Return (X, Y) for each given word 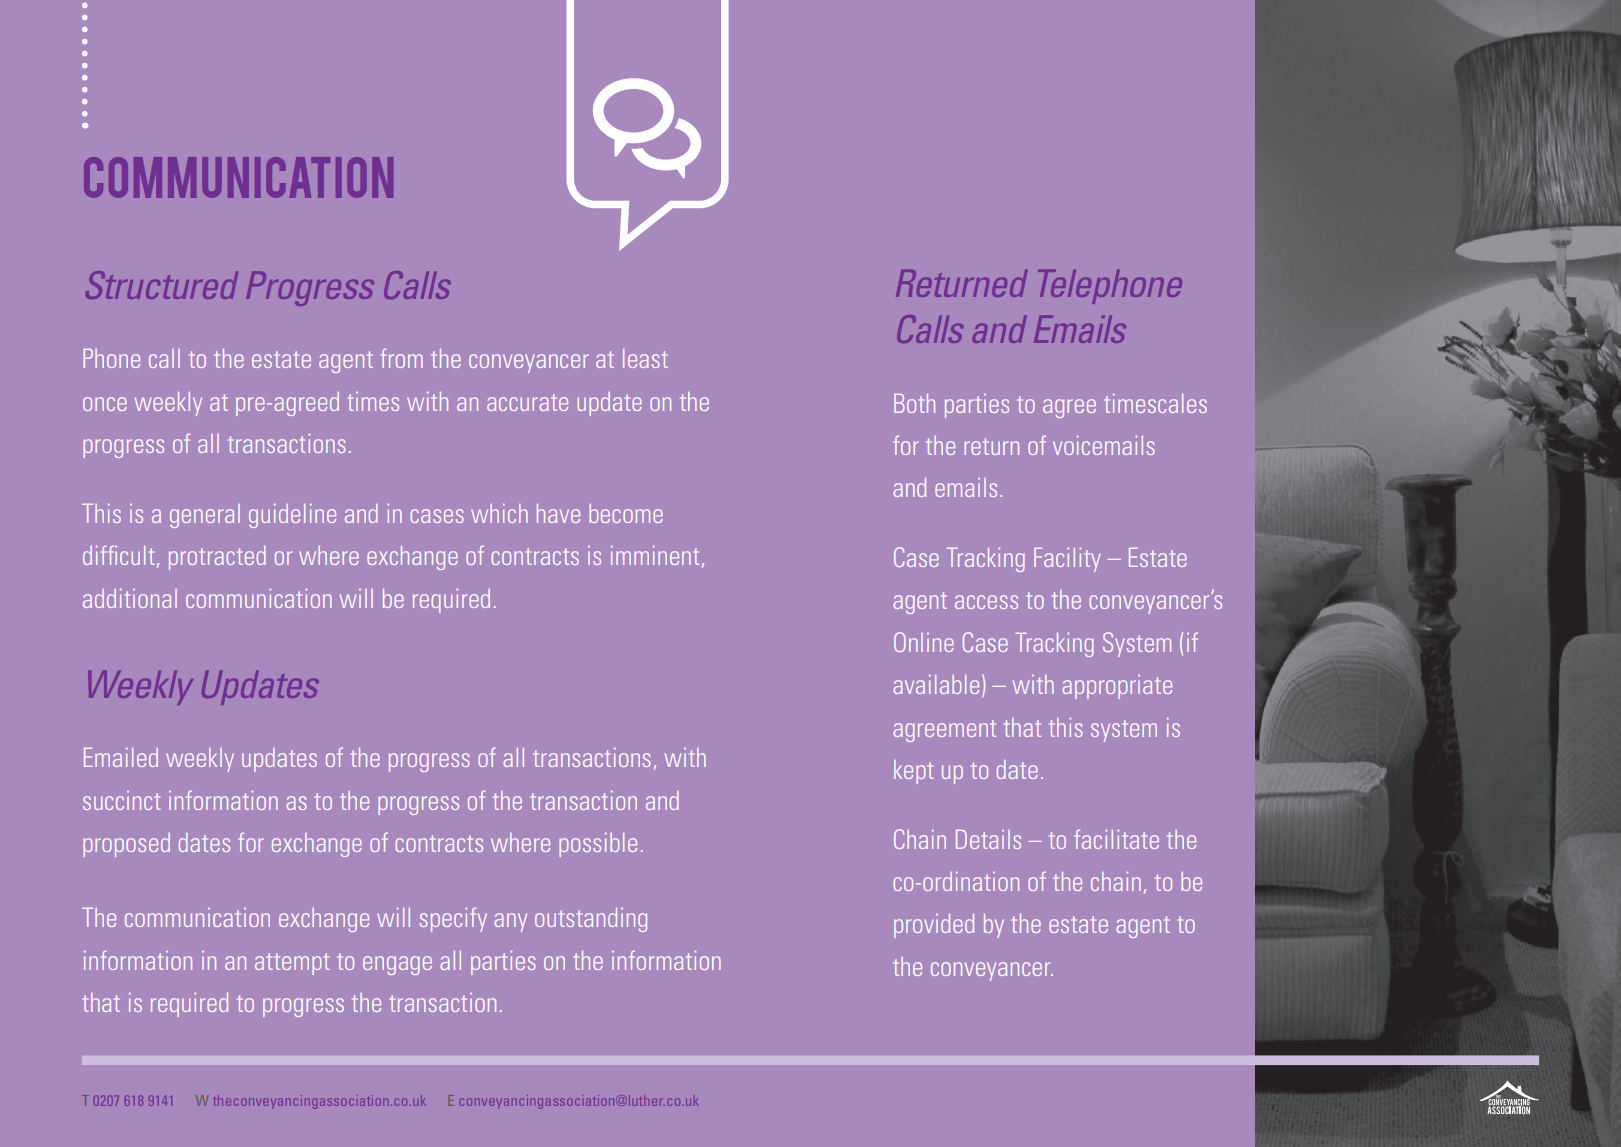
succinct (122, 800)
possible (598, 845)
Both (914, 403)
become (626, 513)
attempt (292, 964)
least (645, 358)
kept (914, 772)
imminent (655, 555)
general (205, 516)
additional (130, 598)
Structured (162, 285)
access (986, 602)
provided (934, 926)
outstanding (591, 920)
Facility (1067, 560)
